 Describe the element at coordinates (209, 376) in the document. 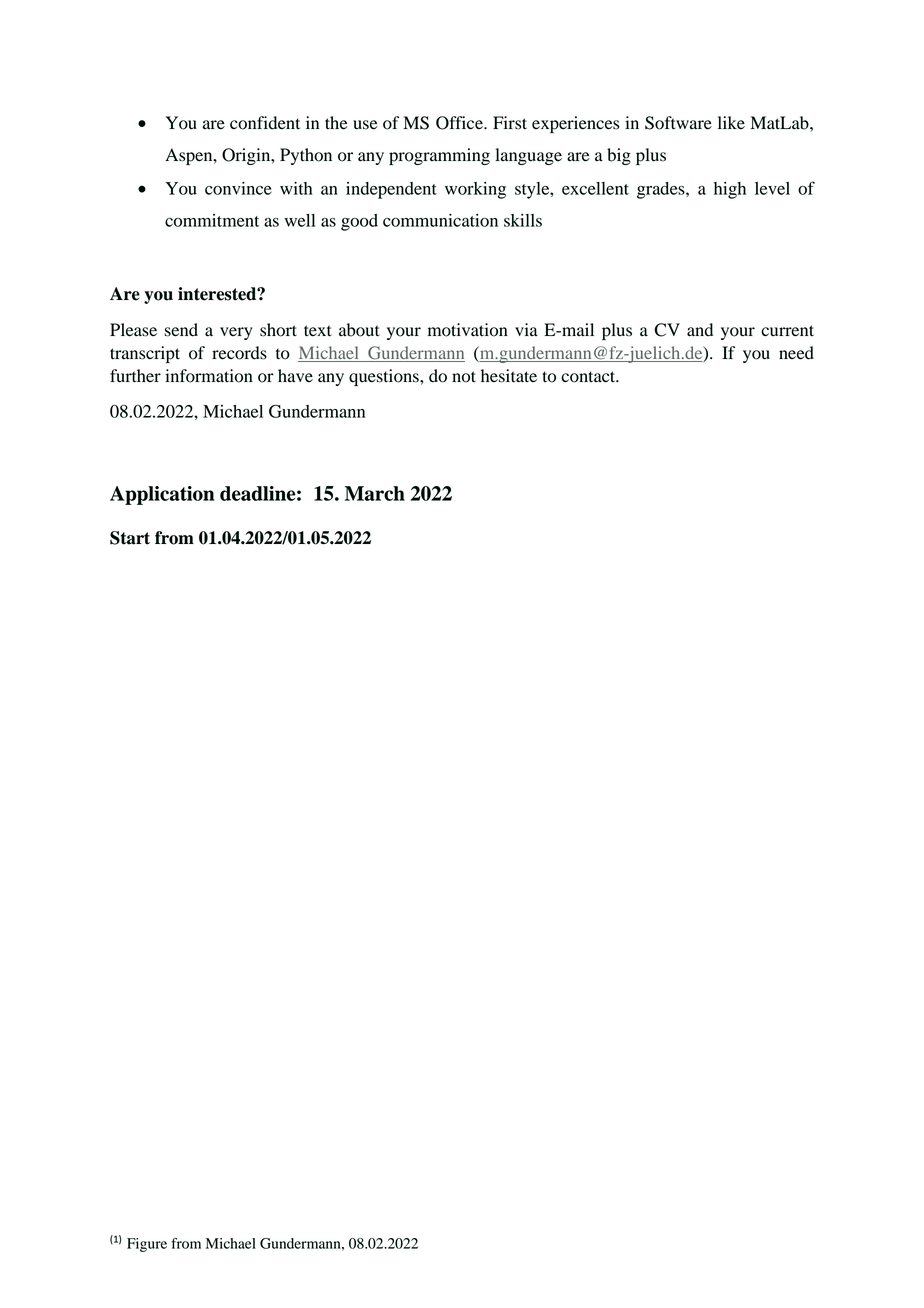

I see `information` at that location.
